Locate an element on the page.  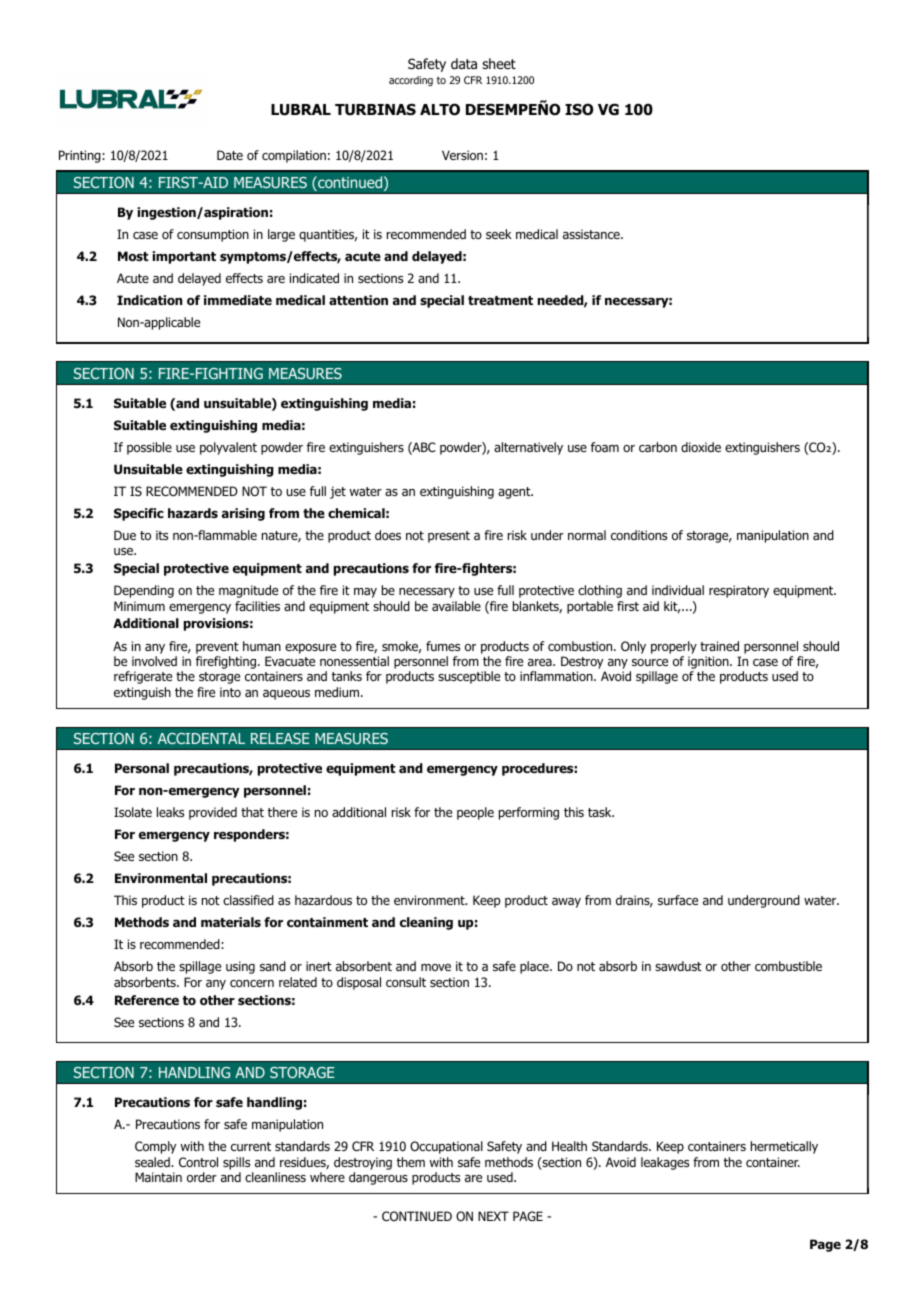
Maintain is located at coordinates (158, 1177).
